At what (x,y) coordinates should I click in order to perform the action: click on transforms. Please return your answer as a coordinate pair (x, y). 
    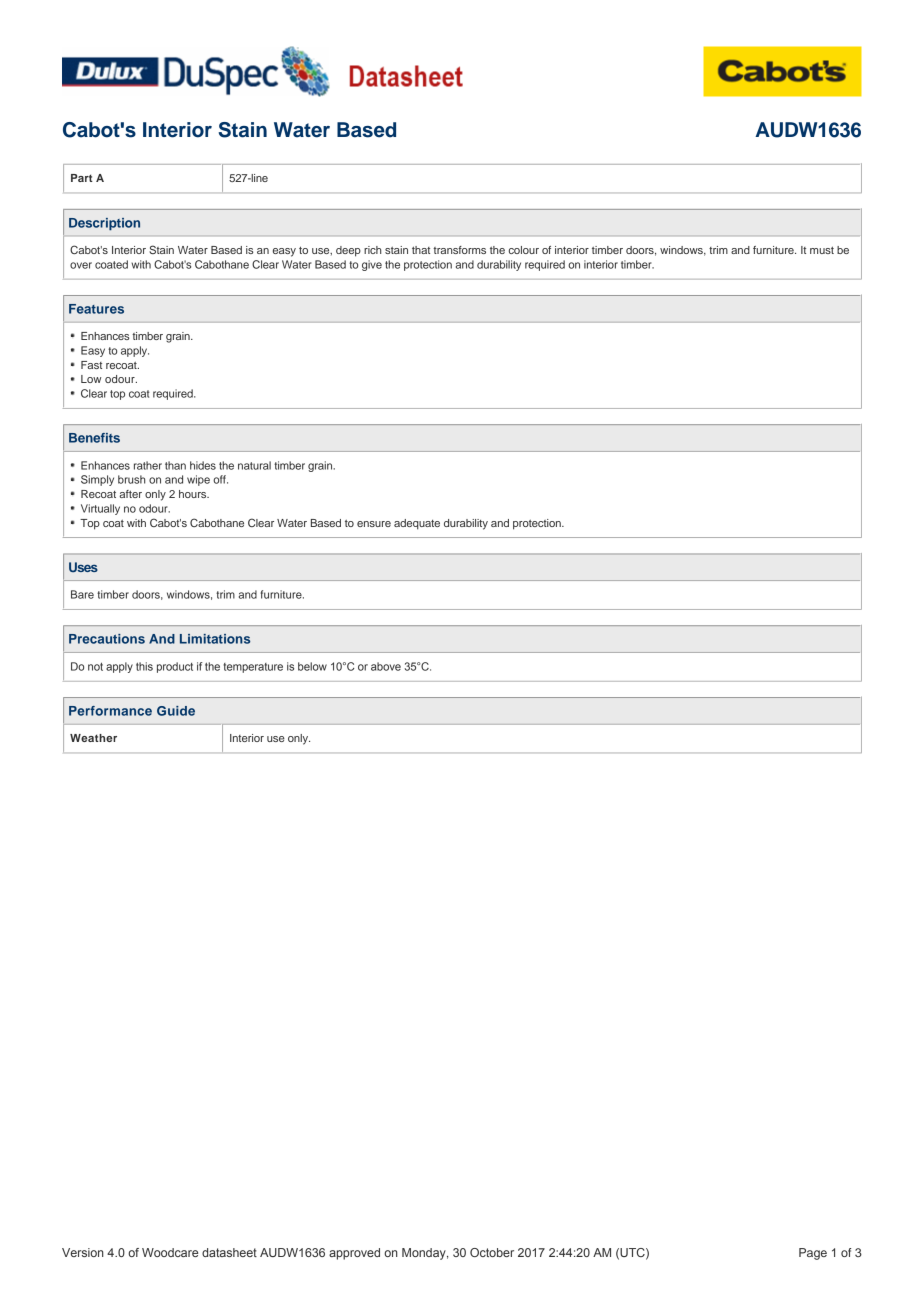
    Looking at the image, I should click on (459, 250).
